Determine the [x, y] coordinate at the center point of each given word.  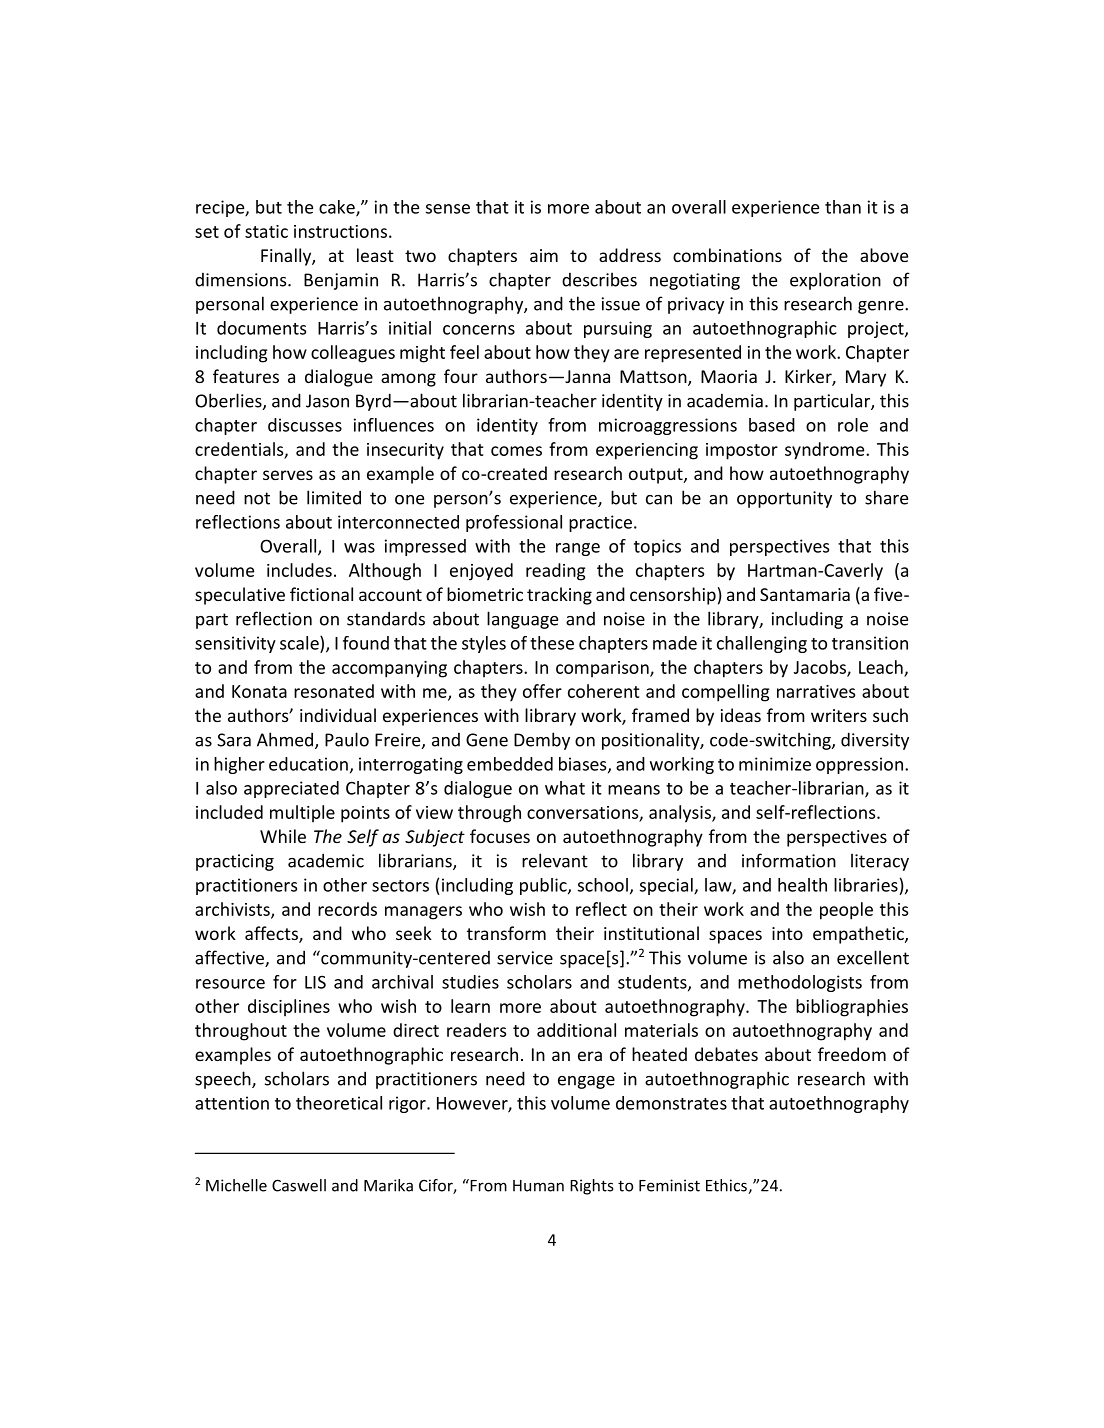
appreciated [291, 789]
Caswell [299, 1185]
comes [516, 451]
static [266, 231]
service [525, 958]
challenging [762, 644]
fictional [321, 594]
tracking [559, 596]
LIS [315, 982]
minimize [775, 764]
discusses [305, 425]
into [787, 933]
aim [544, 255]
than [843, 207]
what [565, 788]
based [772, 425]
